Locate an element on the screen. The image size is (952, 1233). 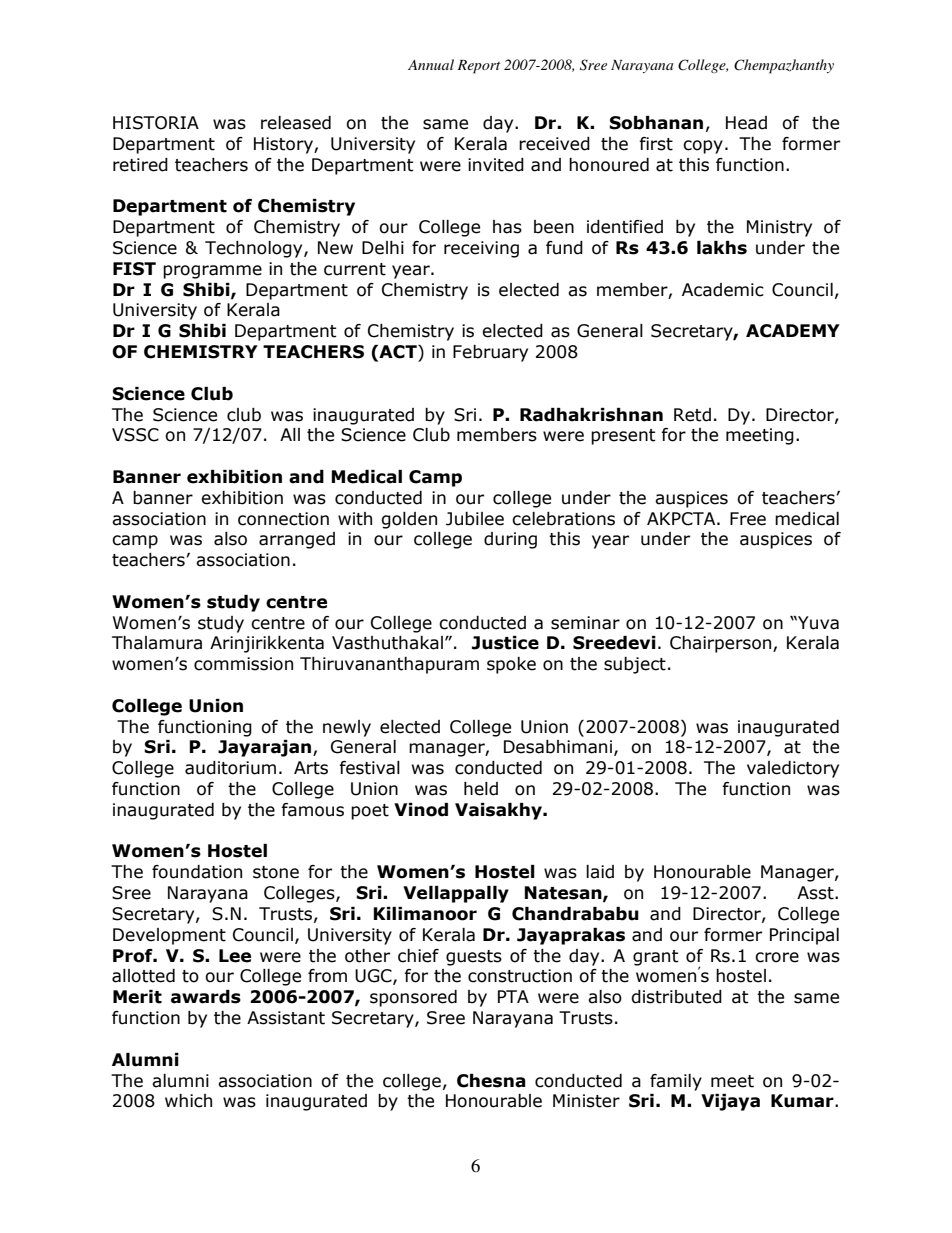
spoke is located at coordinates (511, 665).
